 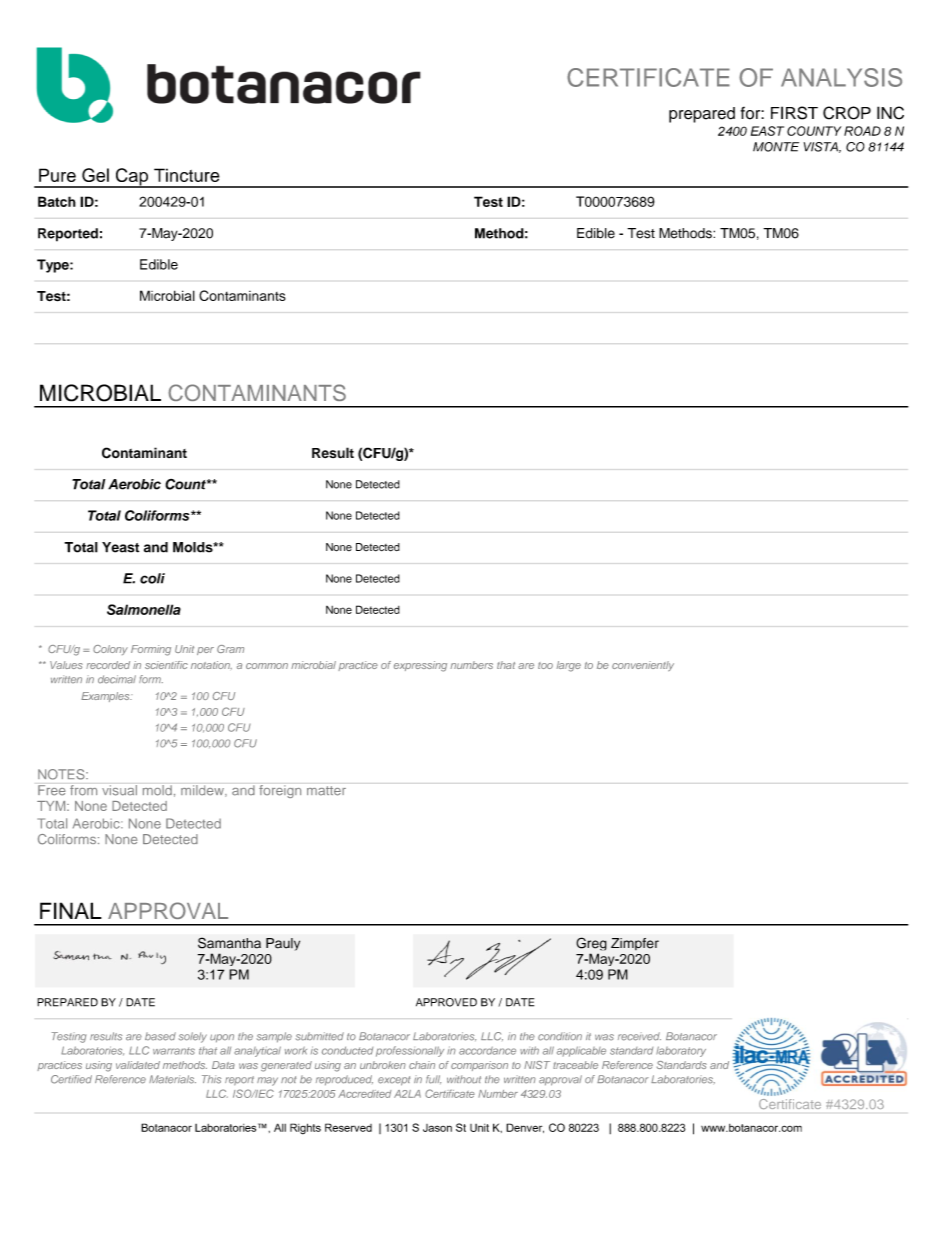 What do you see at coordinates (106, 697) in the screenshot?
I see `Examples` at bounding box center [106, 697].
